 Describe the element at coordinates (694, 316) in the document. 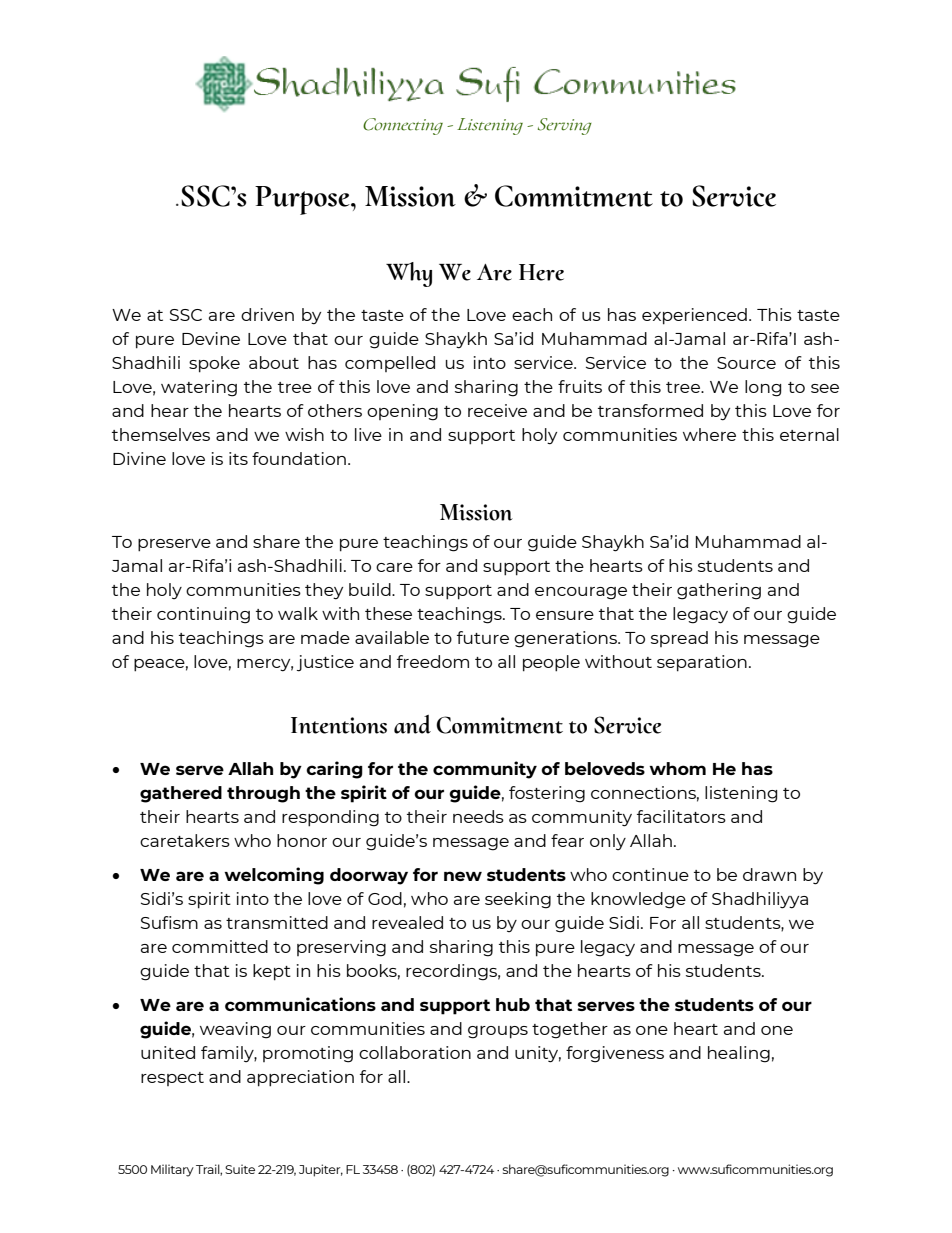

I see `experienced` at that location.
